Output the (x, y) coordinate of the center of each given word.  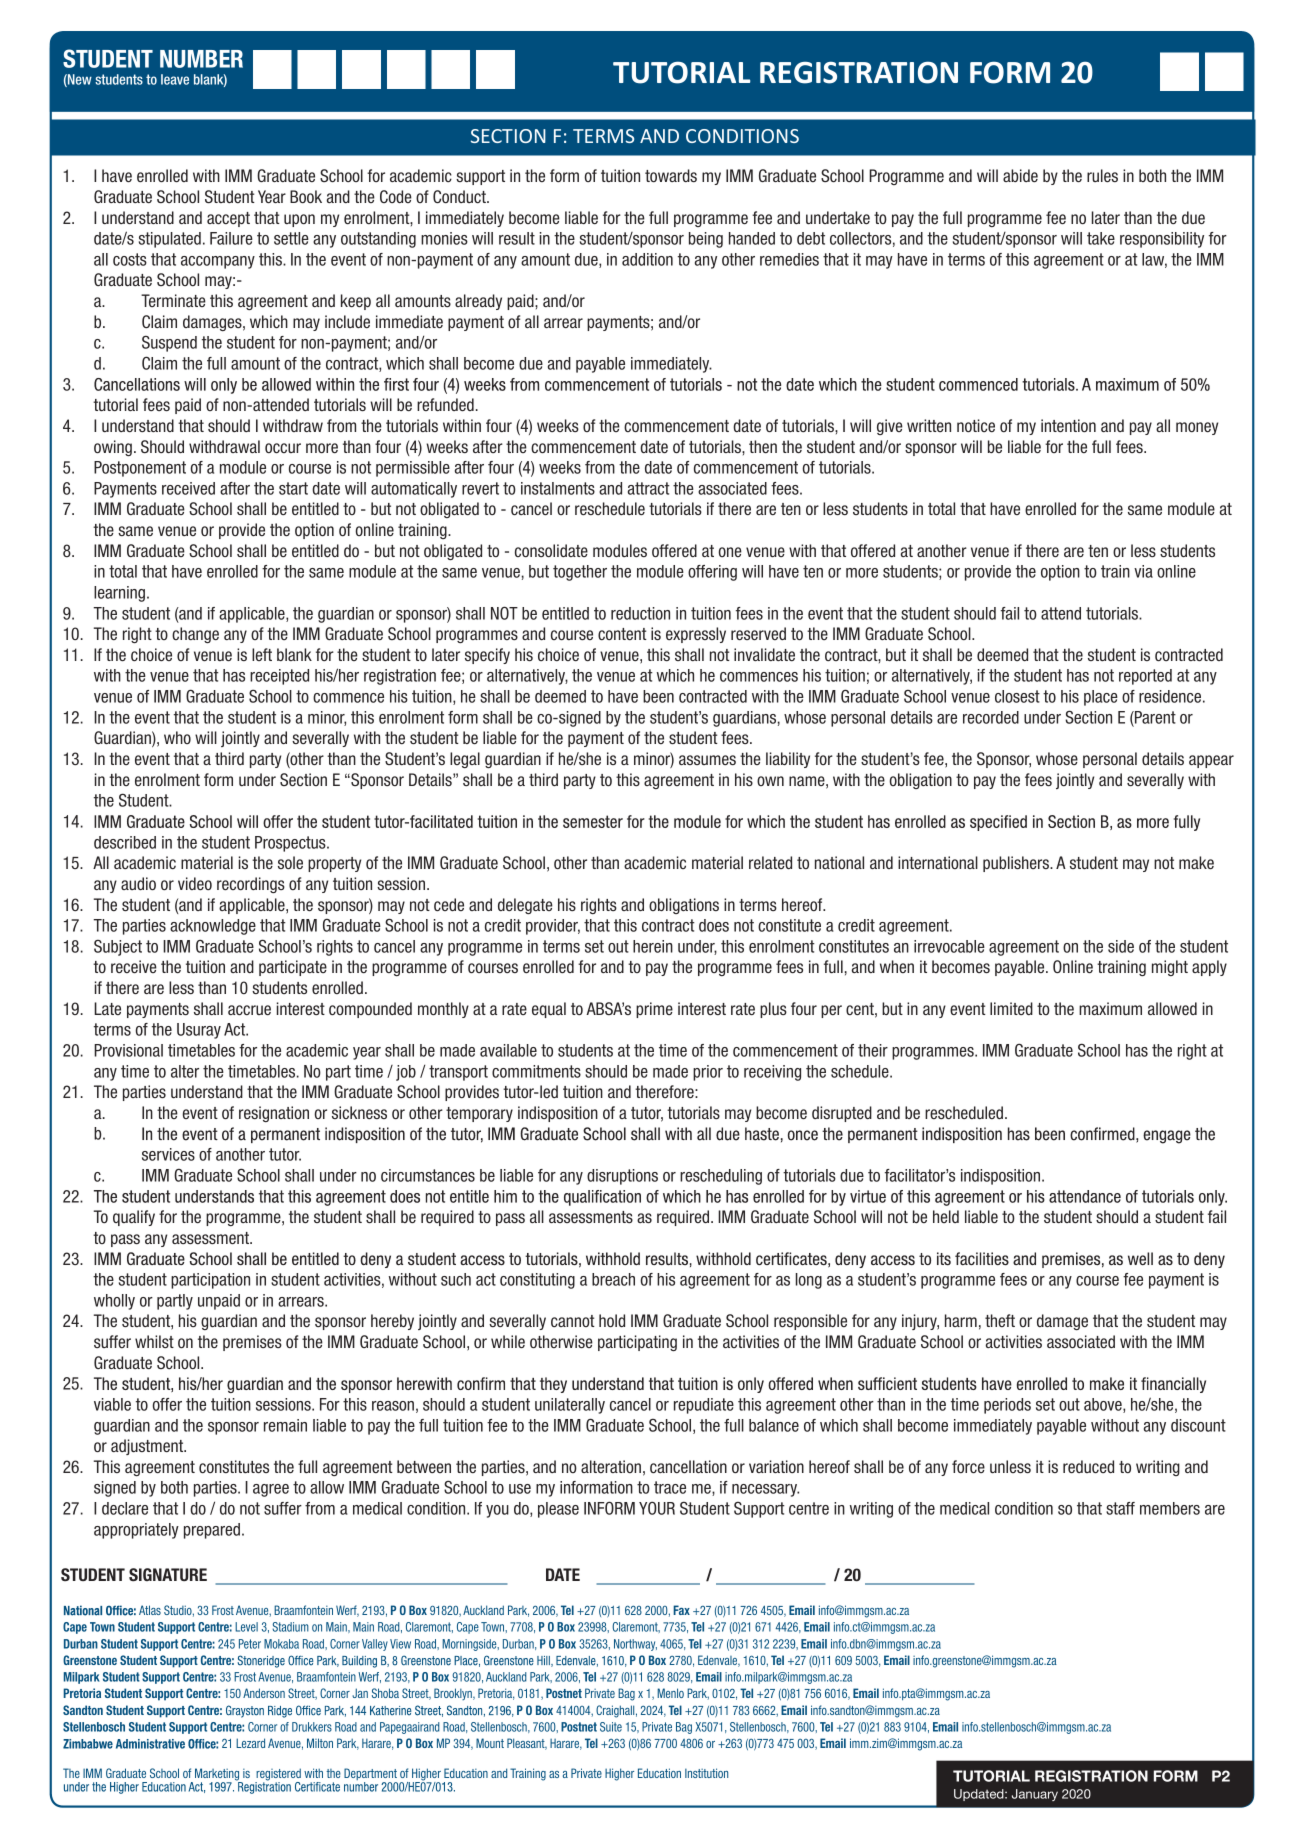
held (946, 1216)
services (168, 1154)
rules (1102, 175)
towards (671, 175)
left (262, 654)
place (1101, 698)
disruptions (622, 1177)
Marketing (218, 1775)
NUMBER (201, 59)
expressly (696, 635)
